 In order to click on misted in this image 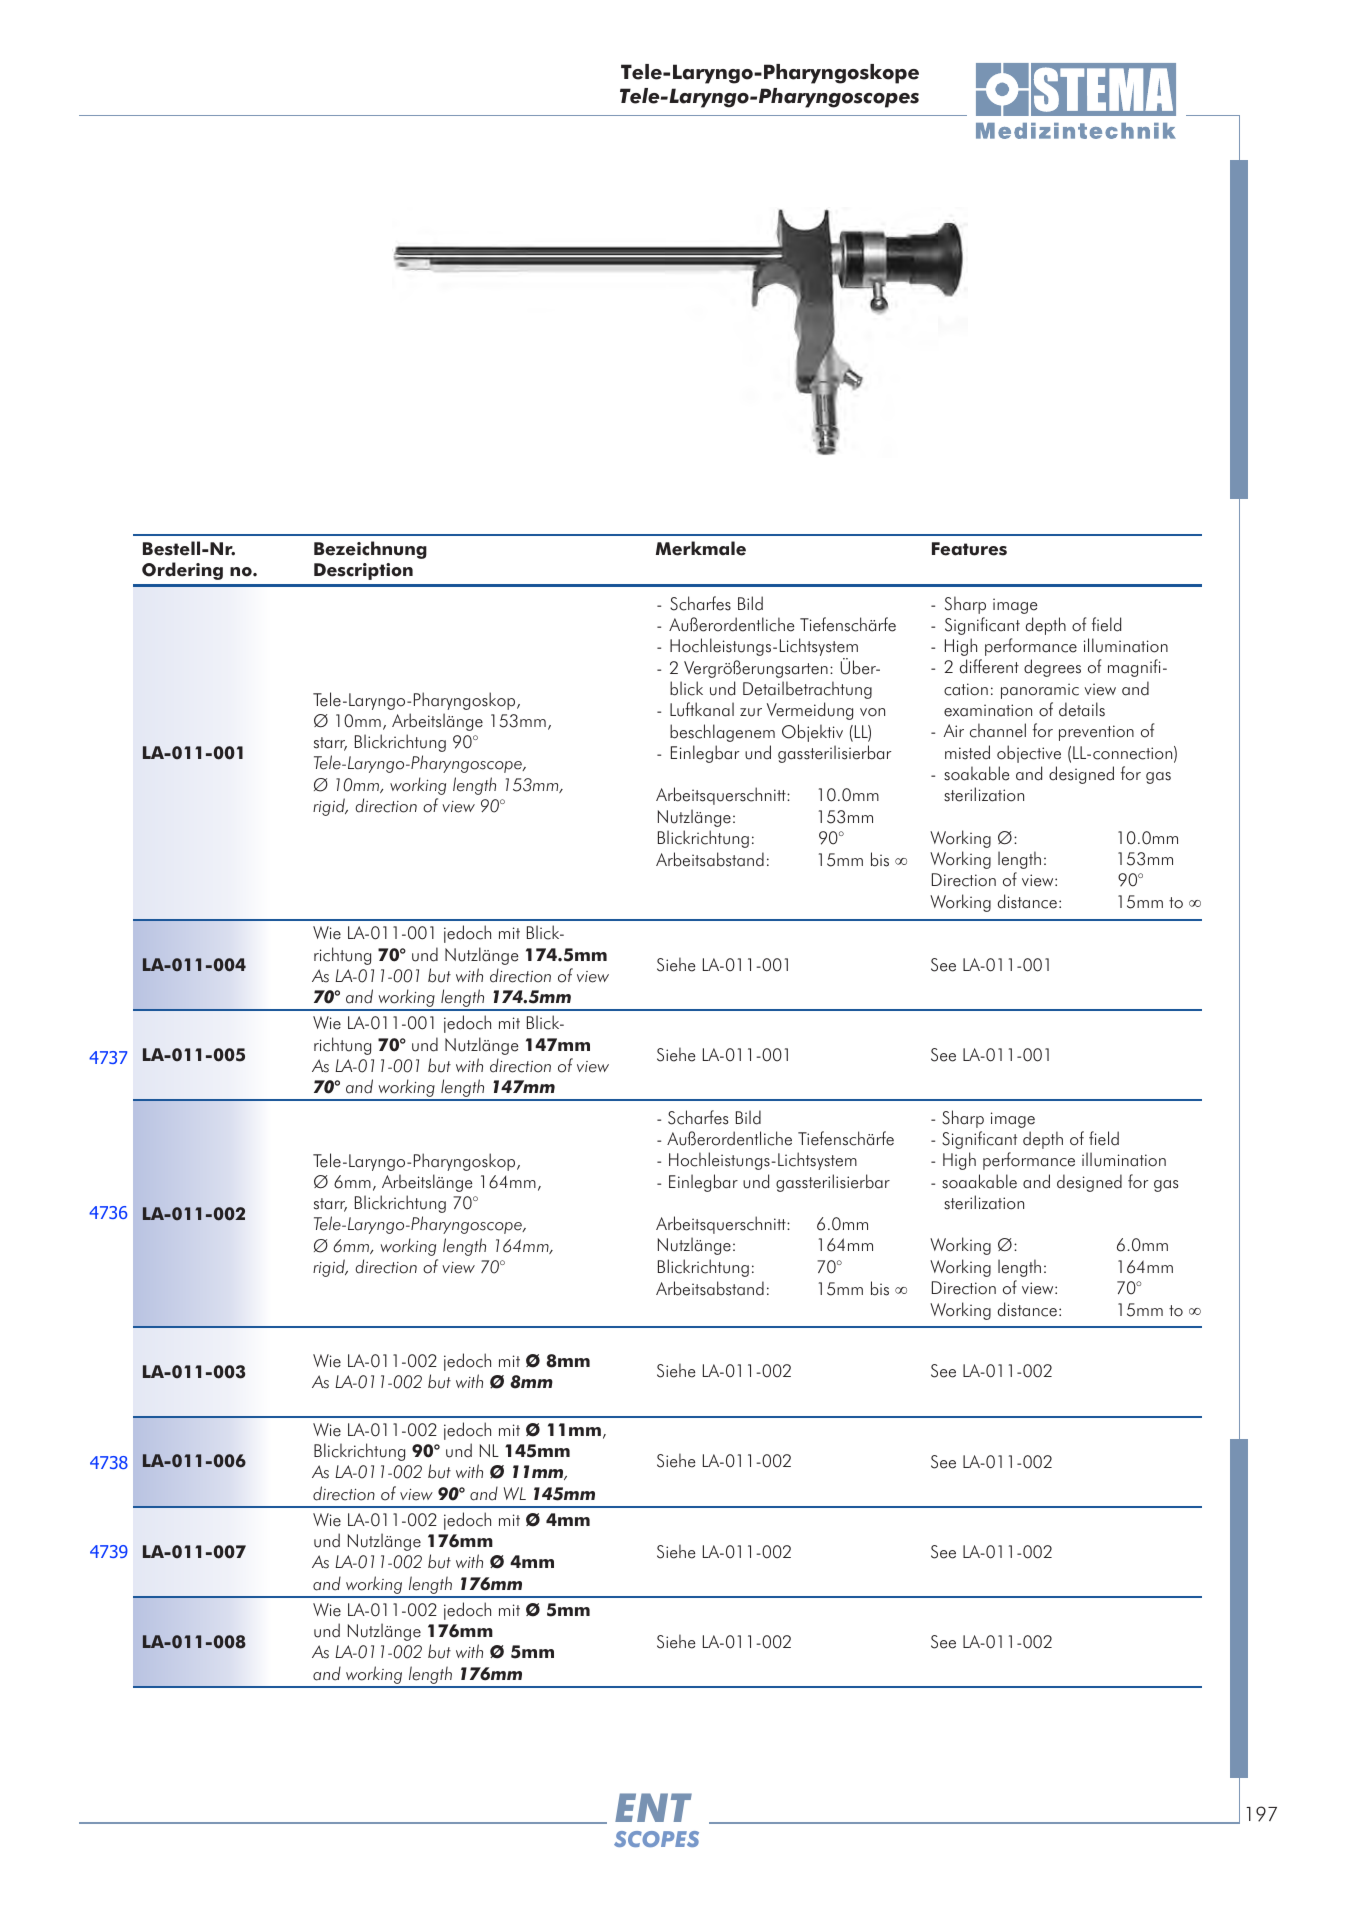, I will do `click(967, 752)`.
